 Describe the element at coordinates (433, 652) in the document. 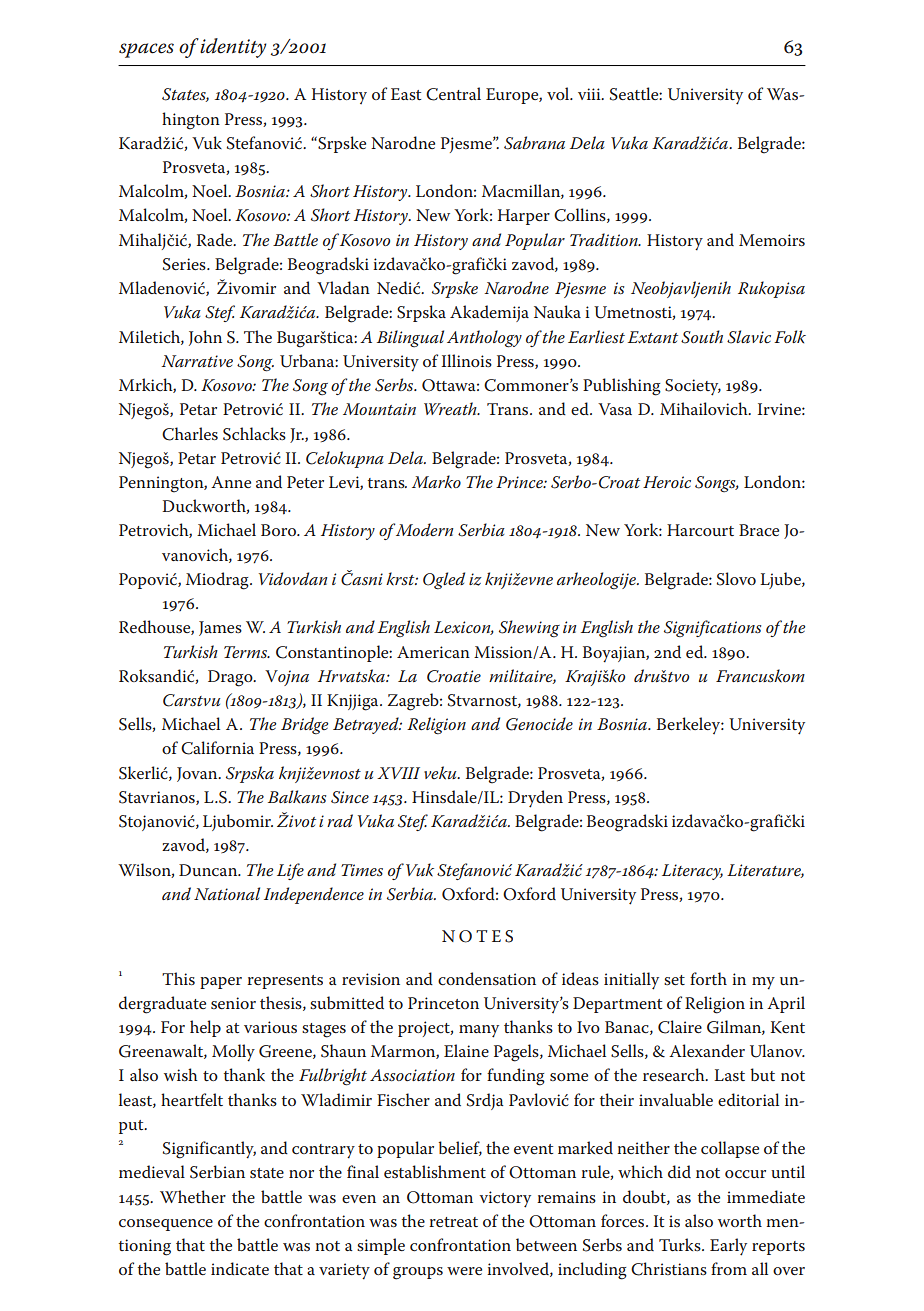

I see `American` at that location.
